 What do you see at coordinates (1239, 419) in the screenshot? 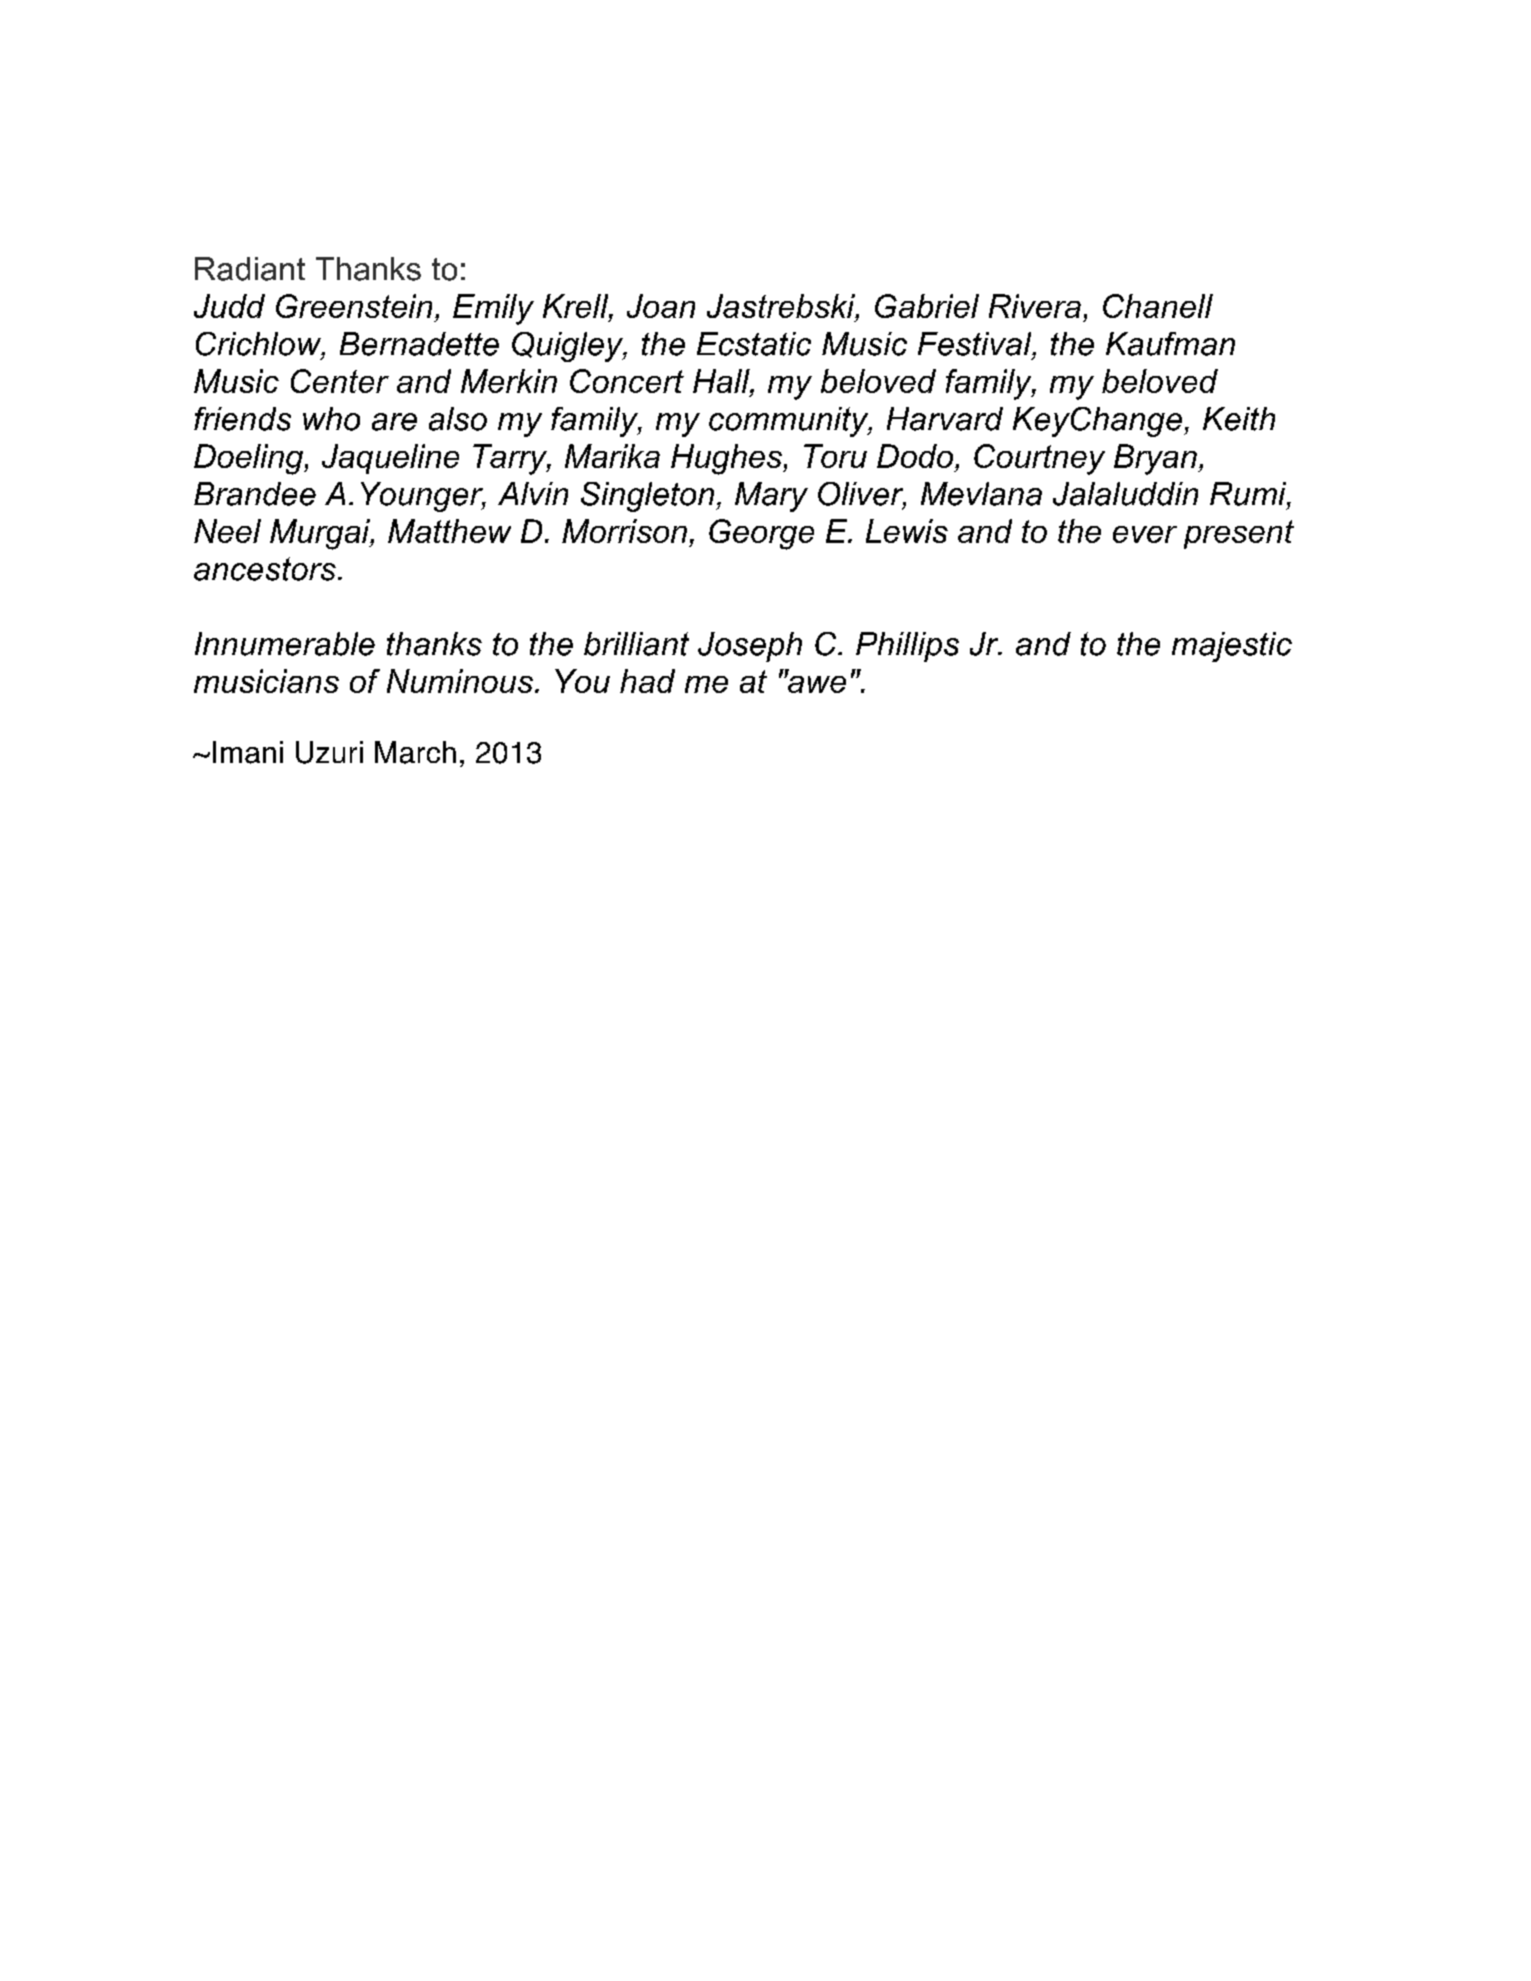
I see `Keith` at bounding box center [1239, 419].
